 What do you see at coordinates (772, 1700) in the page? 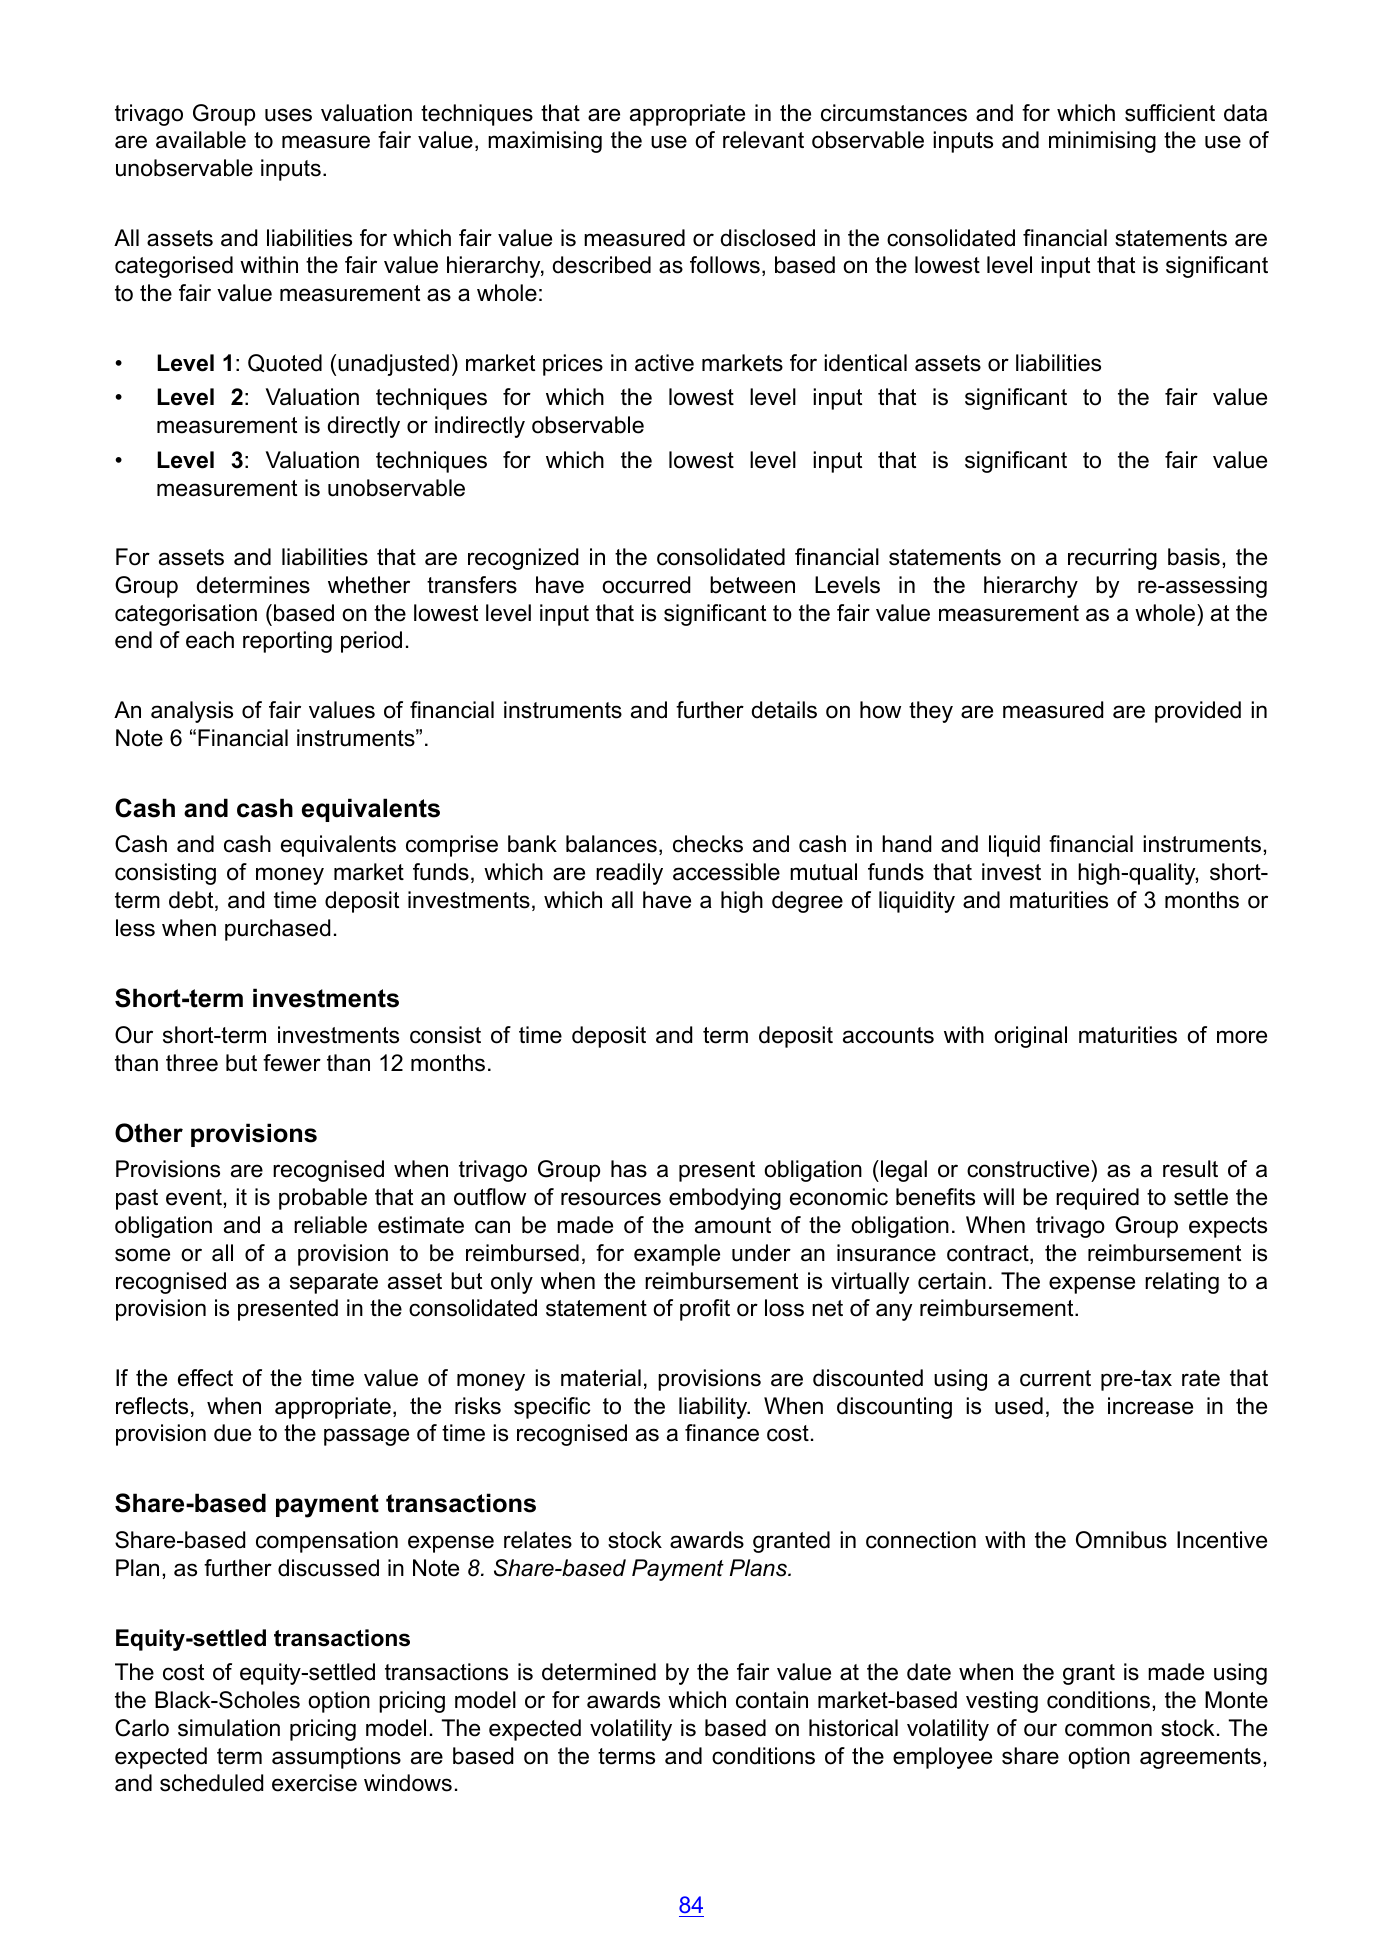
I see `contain` at bounding box center [772, 1700].
